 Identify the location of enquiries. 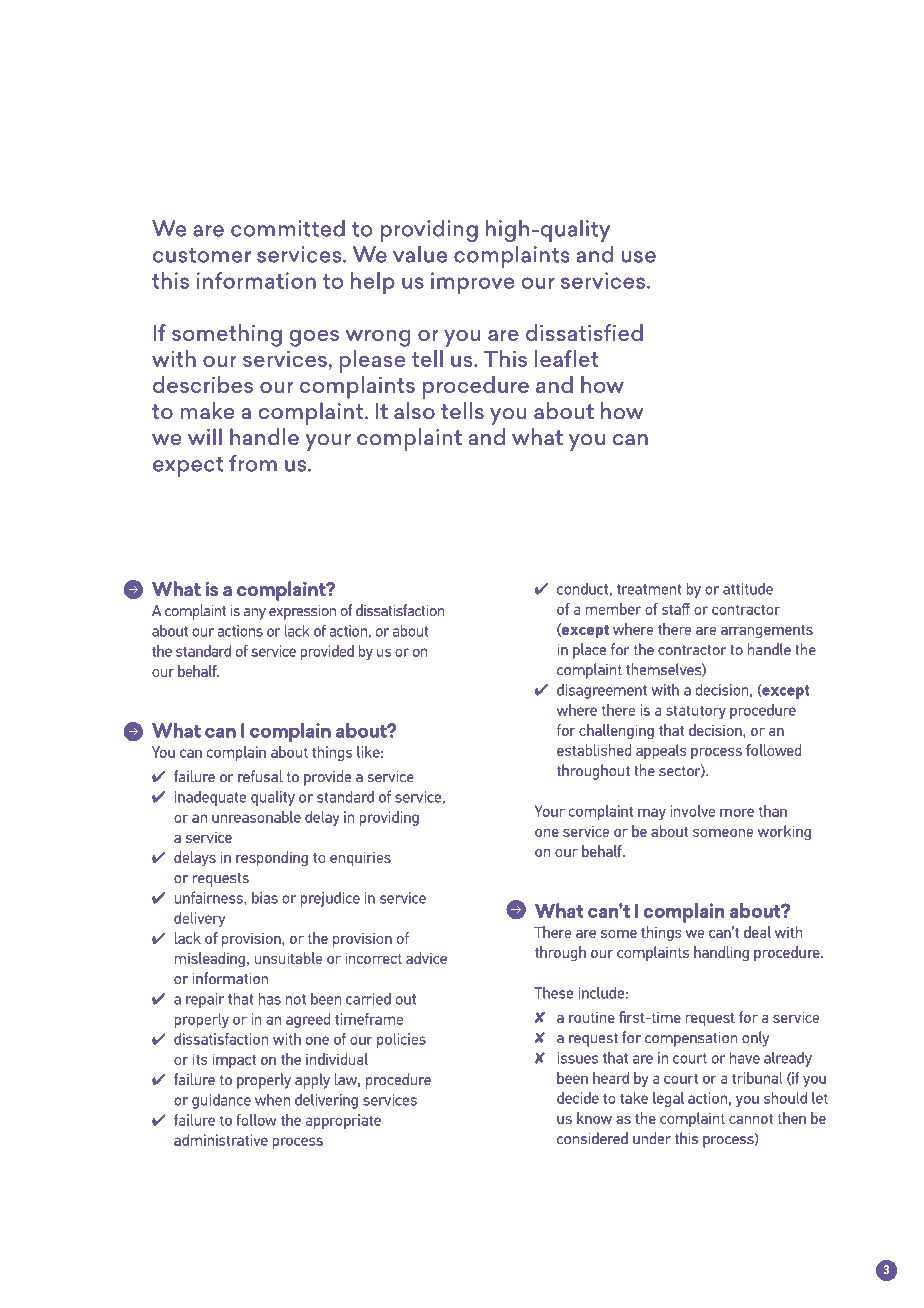
(360, 859).
